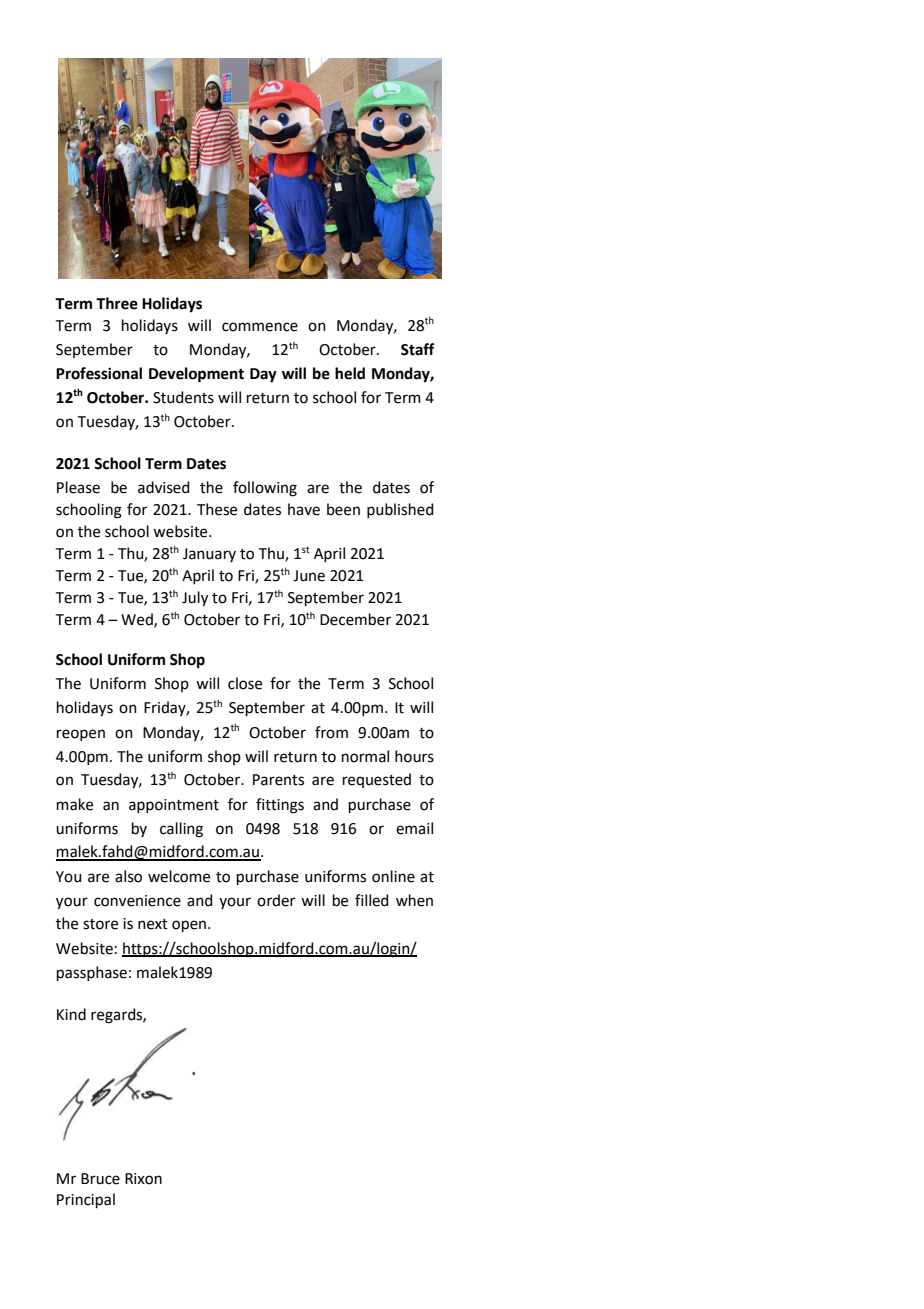 The width and height of the screenshot is (924, 1309). What do you see at coordinates (276, 900) in the screenshot?
I see `order` at bounding box center [276, 900].
